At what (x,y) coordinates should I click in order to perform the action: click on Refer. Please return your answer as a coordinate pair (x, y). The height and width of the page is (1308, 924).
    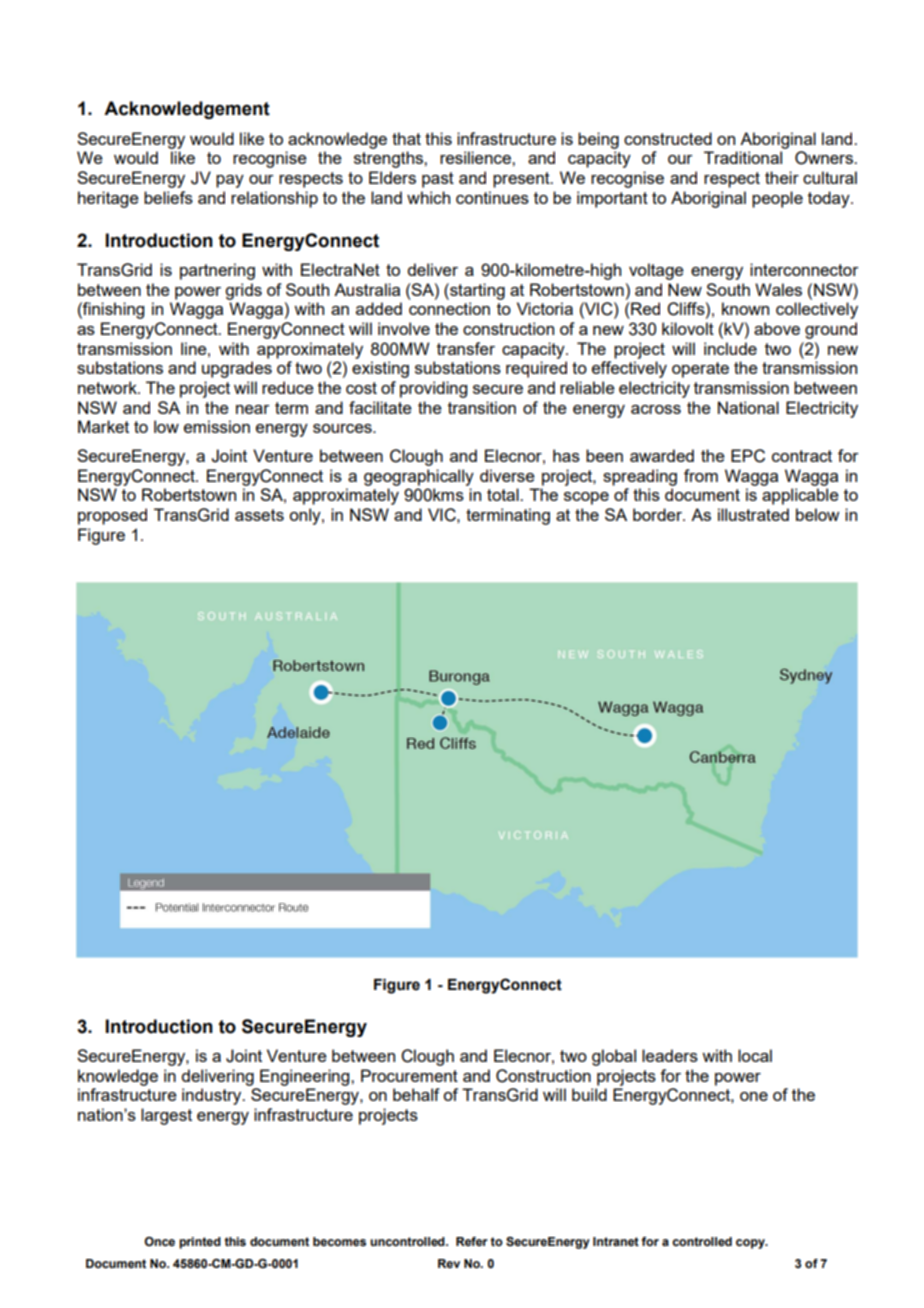
    Looking at the image, I should click on (472, 1241).
